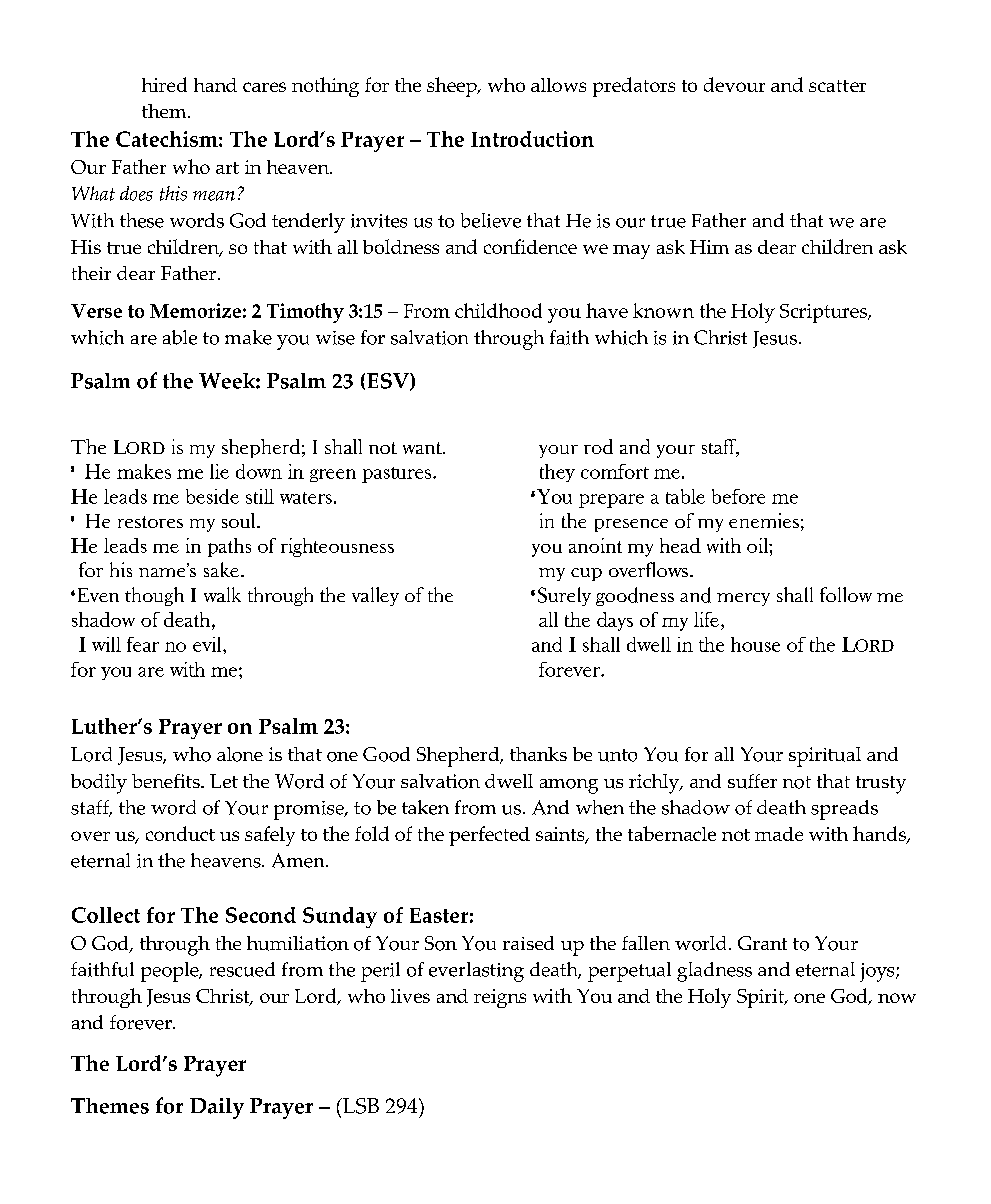 This image has height=1204, width=991. Describe the element at coordinates (167, 781) in the image. I see `benefits` at that location.
